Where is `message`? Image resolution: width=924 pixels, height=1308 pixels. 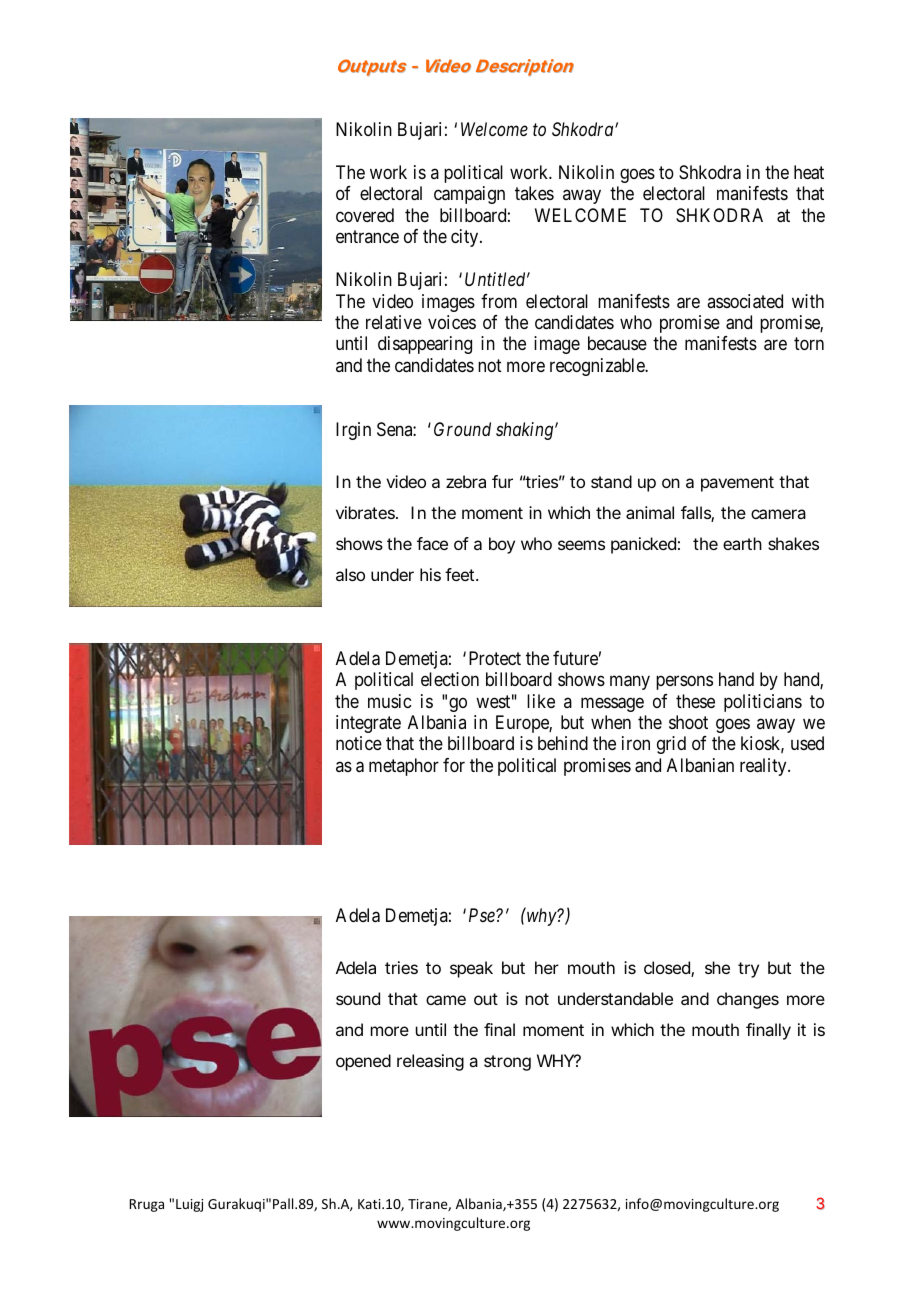 message is located at coordinates (612, 704).
